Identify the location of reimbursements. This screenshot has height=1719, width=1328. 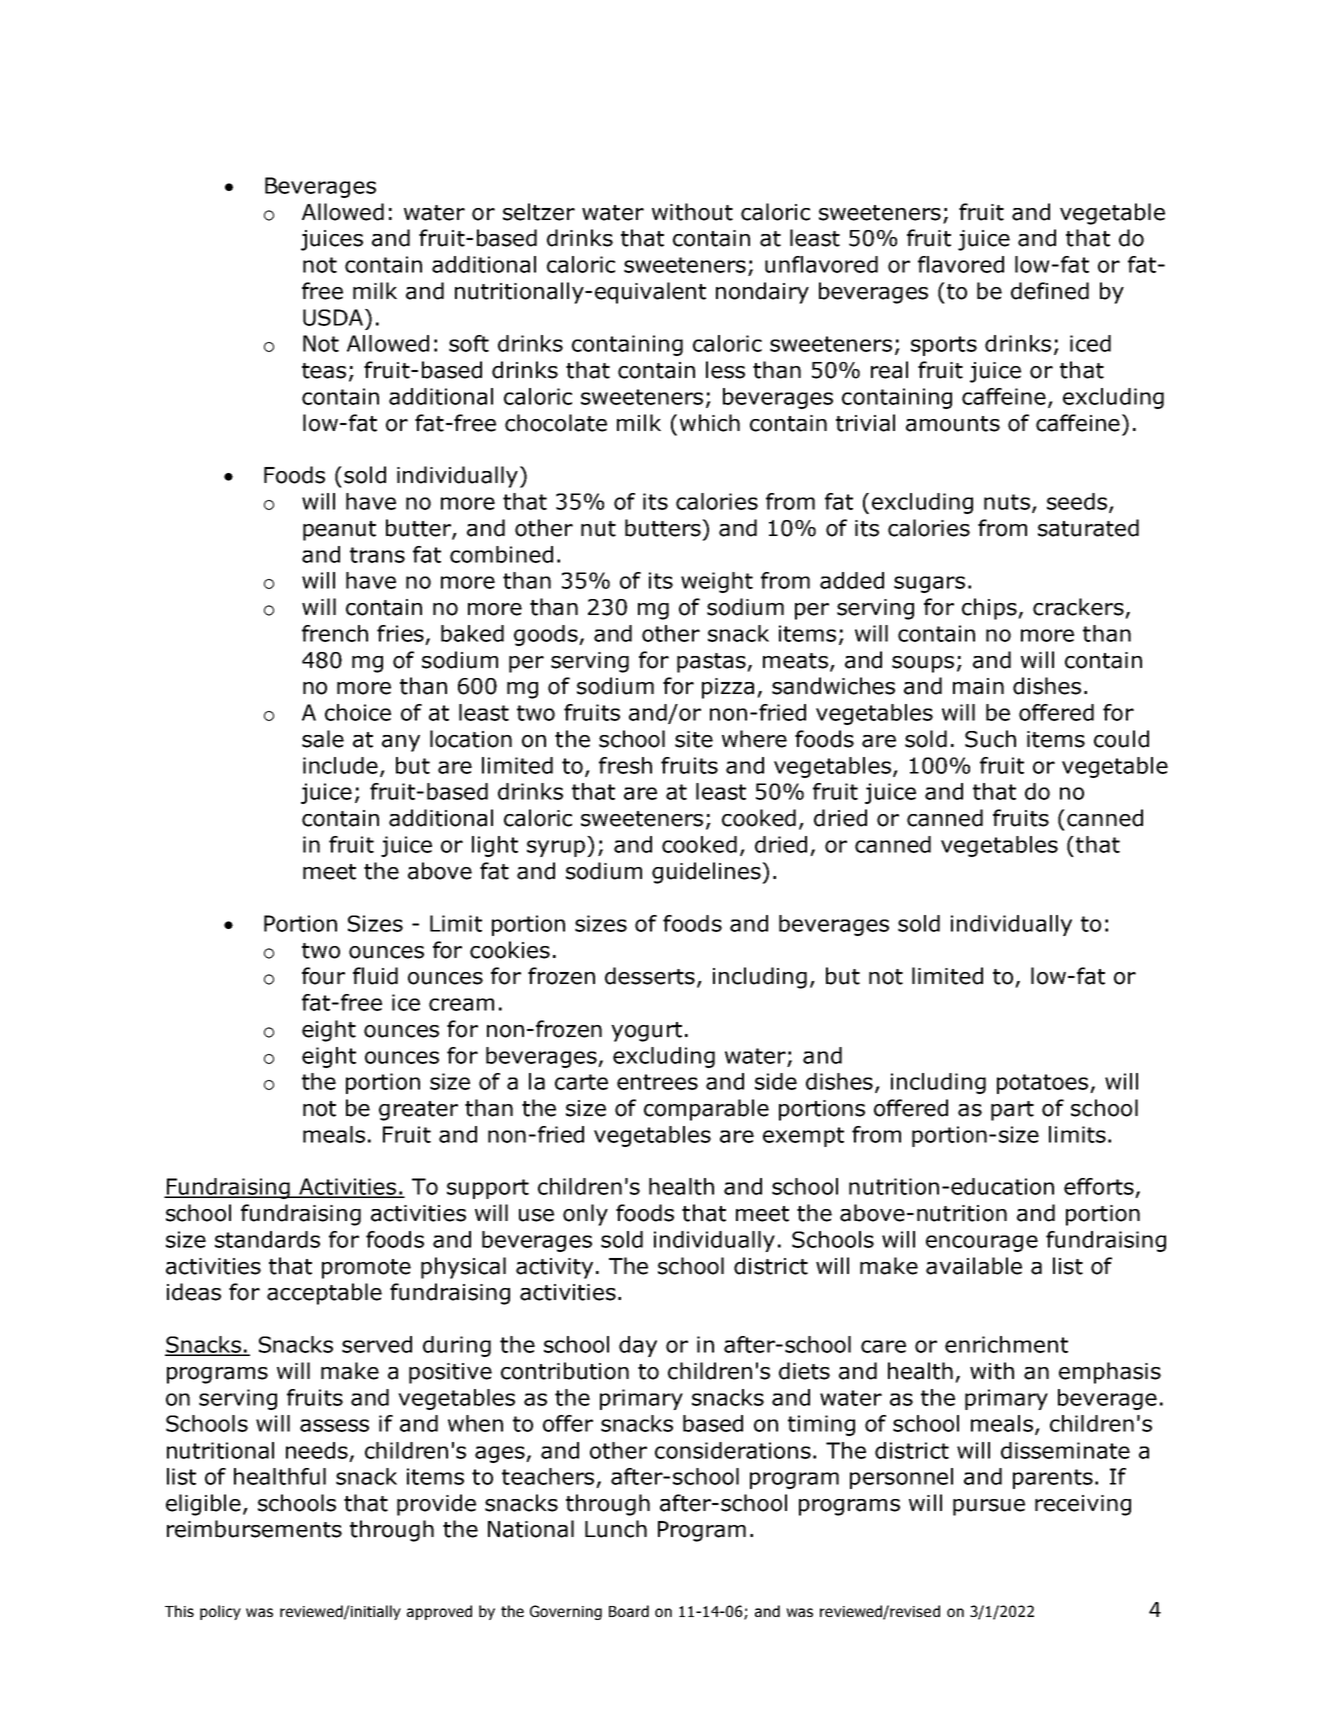
(254, 1529).
